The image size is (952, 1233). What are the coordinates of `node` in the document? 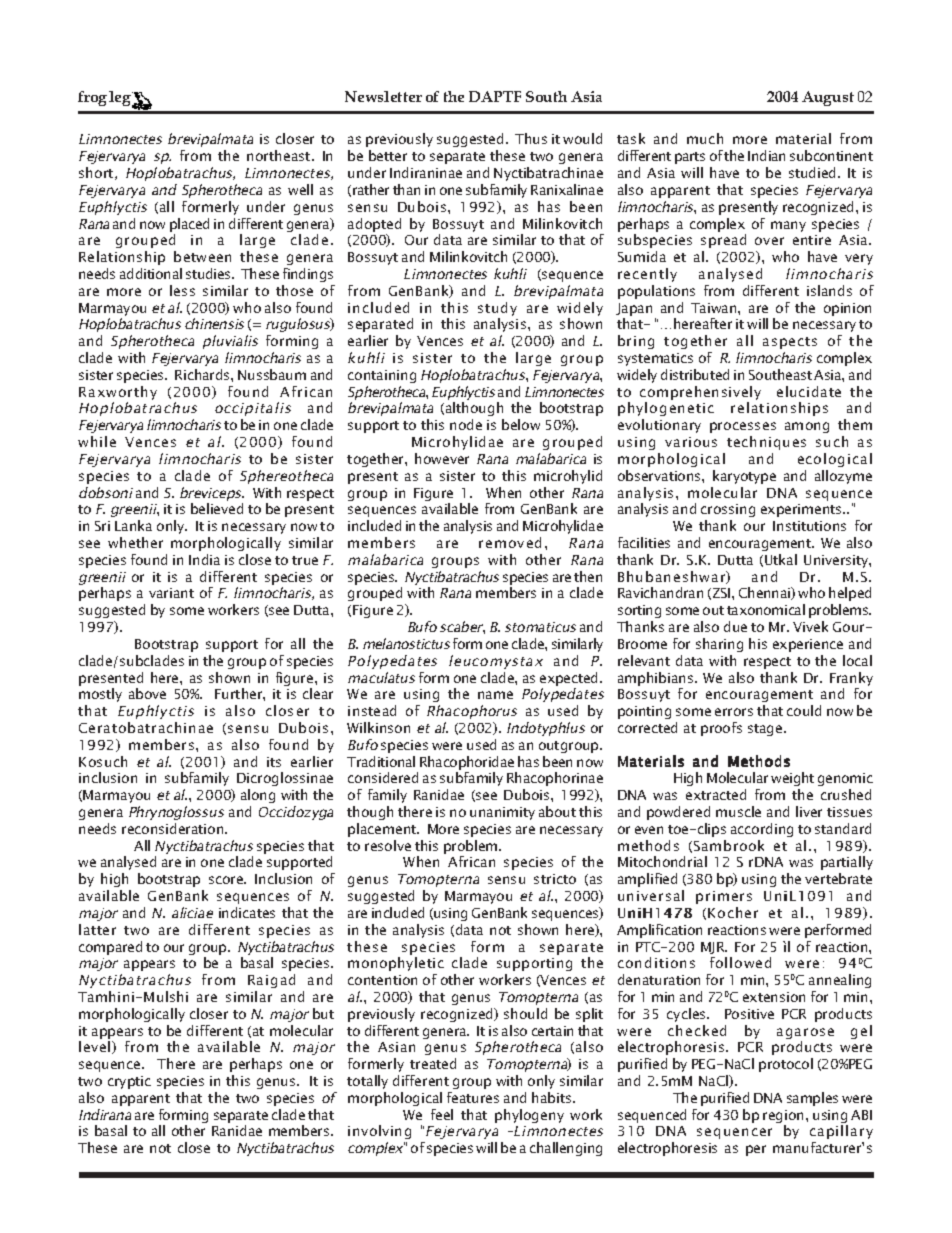 It's located at (466, 424).
